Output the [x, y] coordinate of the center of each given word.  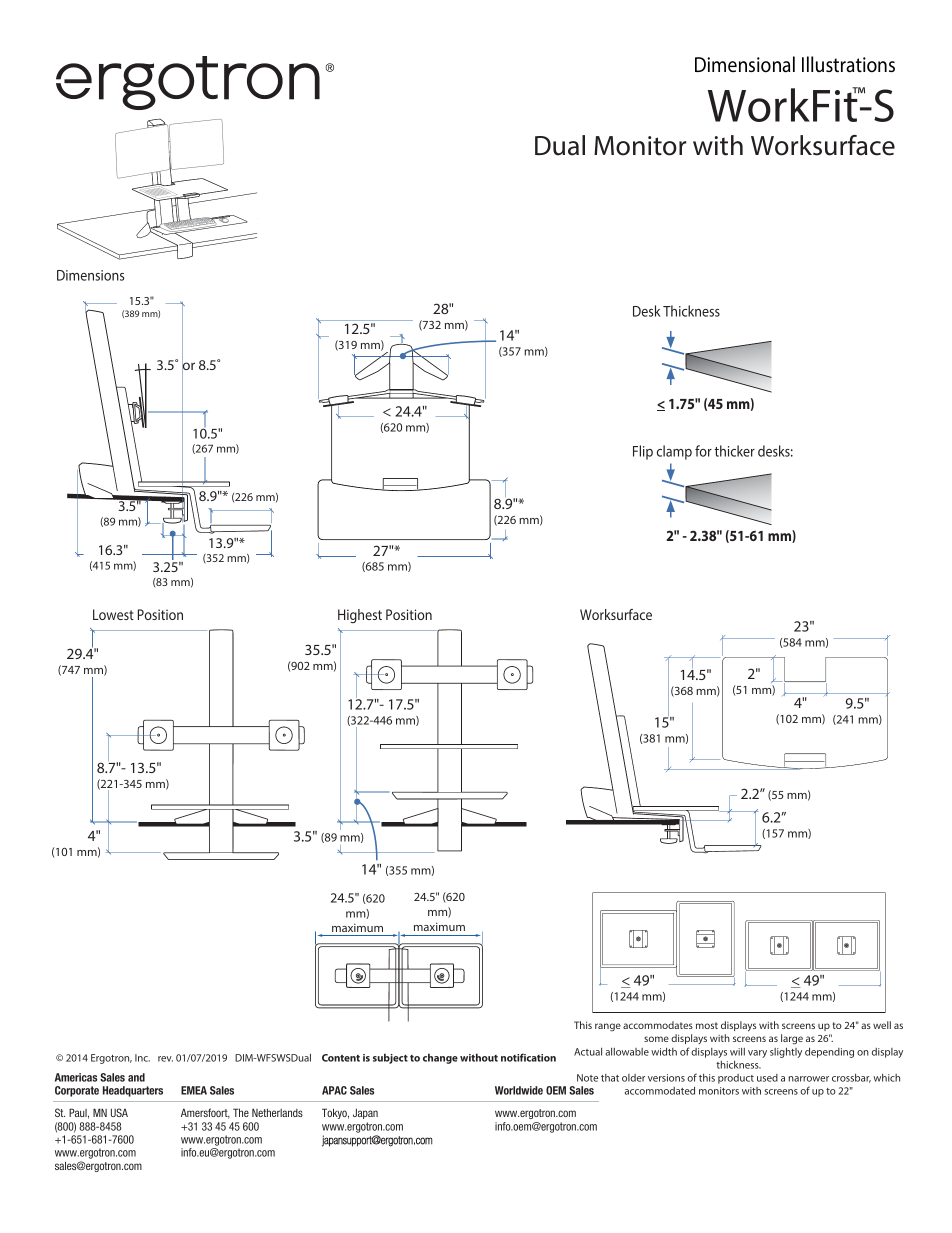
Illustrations [848, 64]
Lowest [113, 614]
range [608, 1027]
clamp [674, 452]
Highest [360, 616]
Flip [643, 452]
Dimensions [90, 275]
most [707, 1025]
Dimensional [745, 64]
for [703, 451]
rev [165, 1059]
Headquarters [133, 1091]
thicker [734, 451]
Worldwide [519, 1090]
